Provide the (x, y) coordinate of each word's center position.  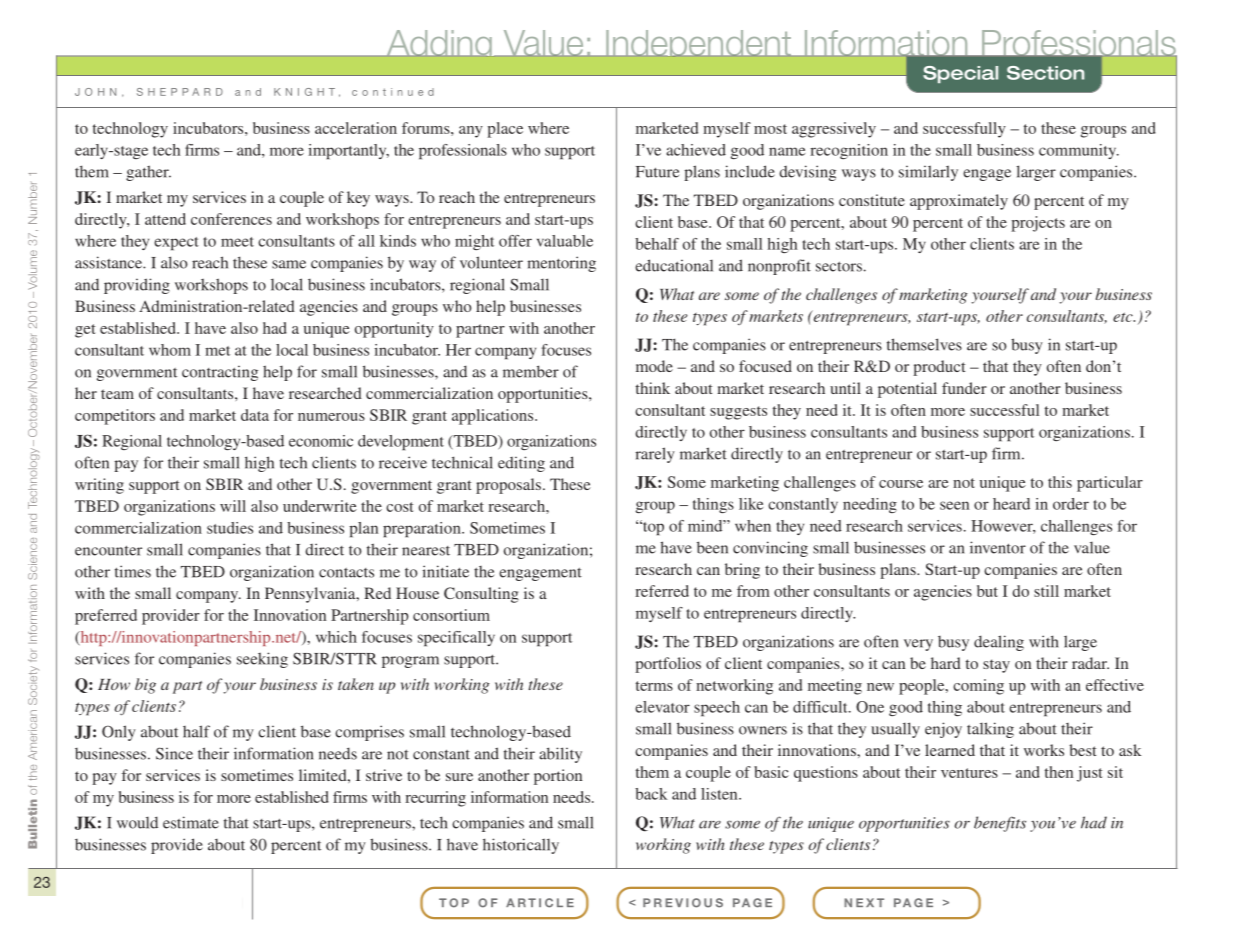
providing (137, 286)
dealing (999, 643)
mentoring (561, 264)
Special (960, 74)
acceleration (356, 128)
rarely (655, 455)
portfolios (668, 665)
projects (1038, 224)
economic (321, 441)
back (651, 794)
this (1060, 482)
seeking (262, 660)
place (505, 130)
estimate (191, 822)
